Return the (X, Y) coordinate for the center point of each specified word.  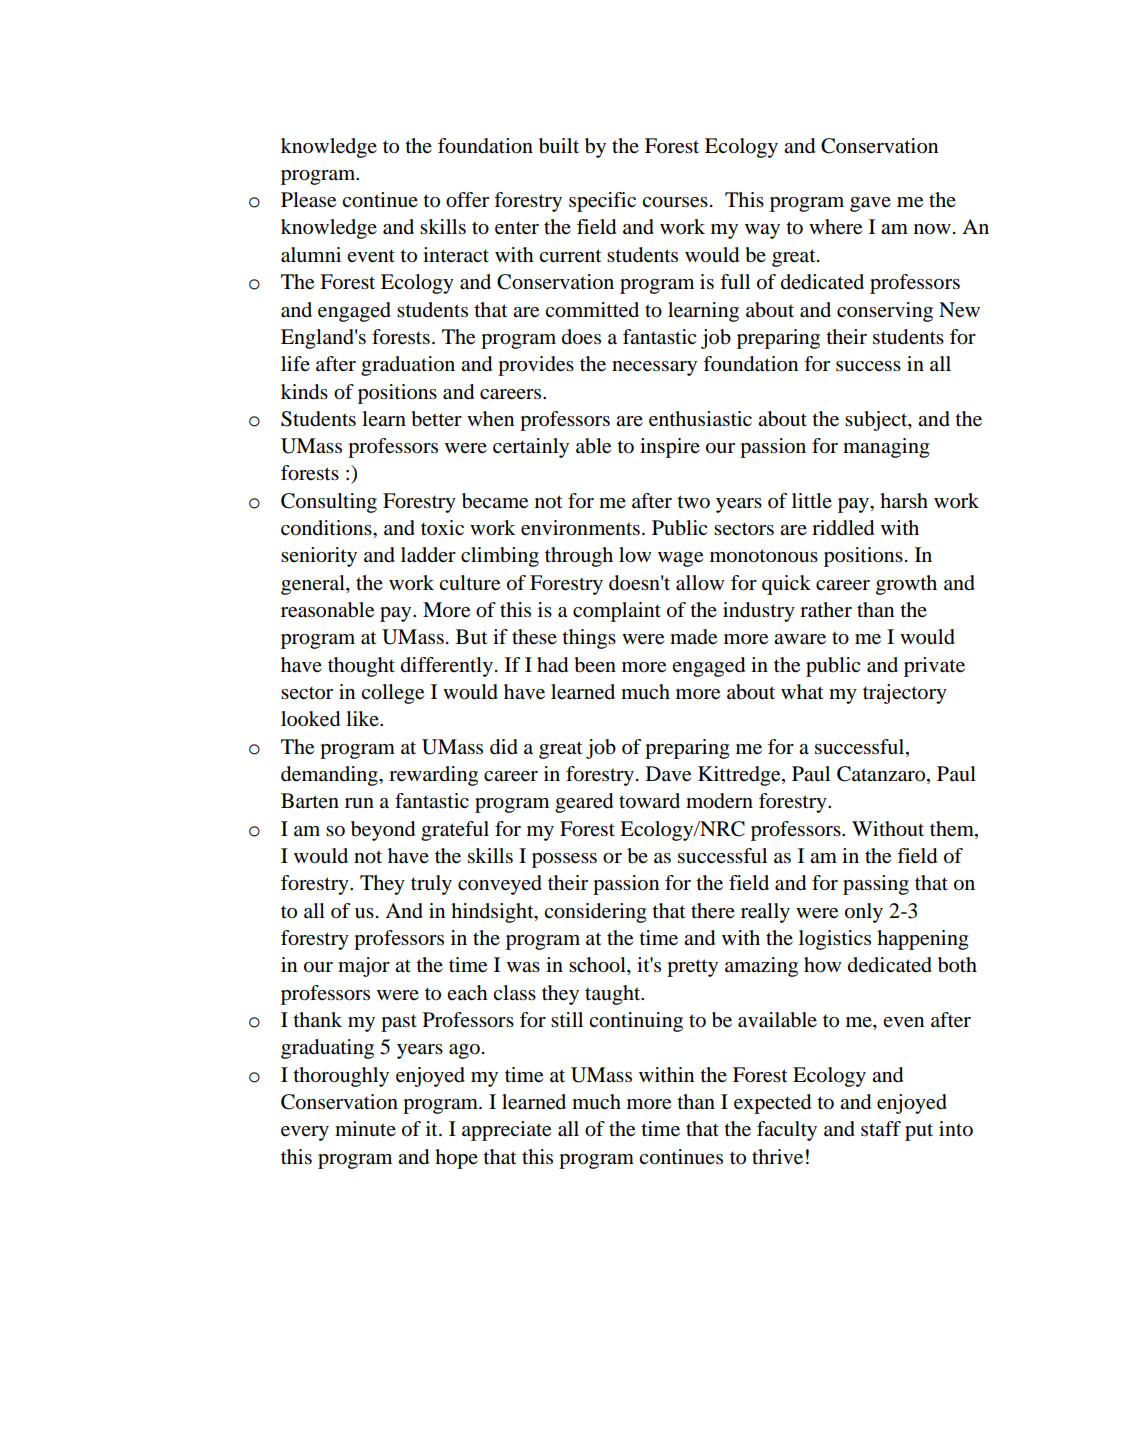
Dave (668, 774)
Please (308, 200)
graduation (408, 366)
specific (602, 202)
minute (365, 1129)
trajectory (905, 694)
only (864, 913)
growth (906, 585)
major (364, 967)
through (579, 557)
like (363, 718)
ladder (428, 555)
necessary (654, 368)
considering (595, 913)
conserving (885, 312)
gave (870, 204)
